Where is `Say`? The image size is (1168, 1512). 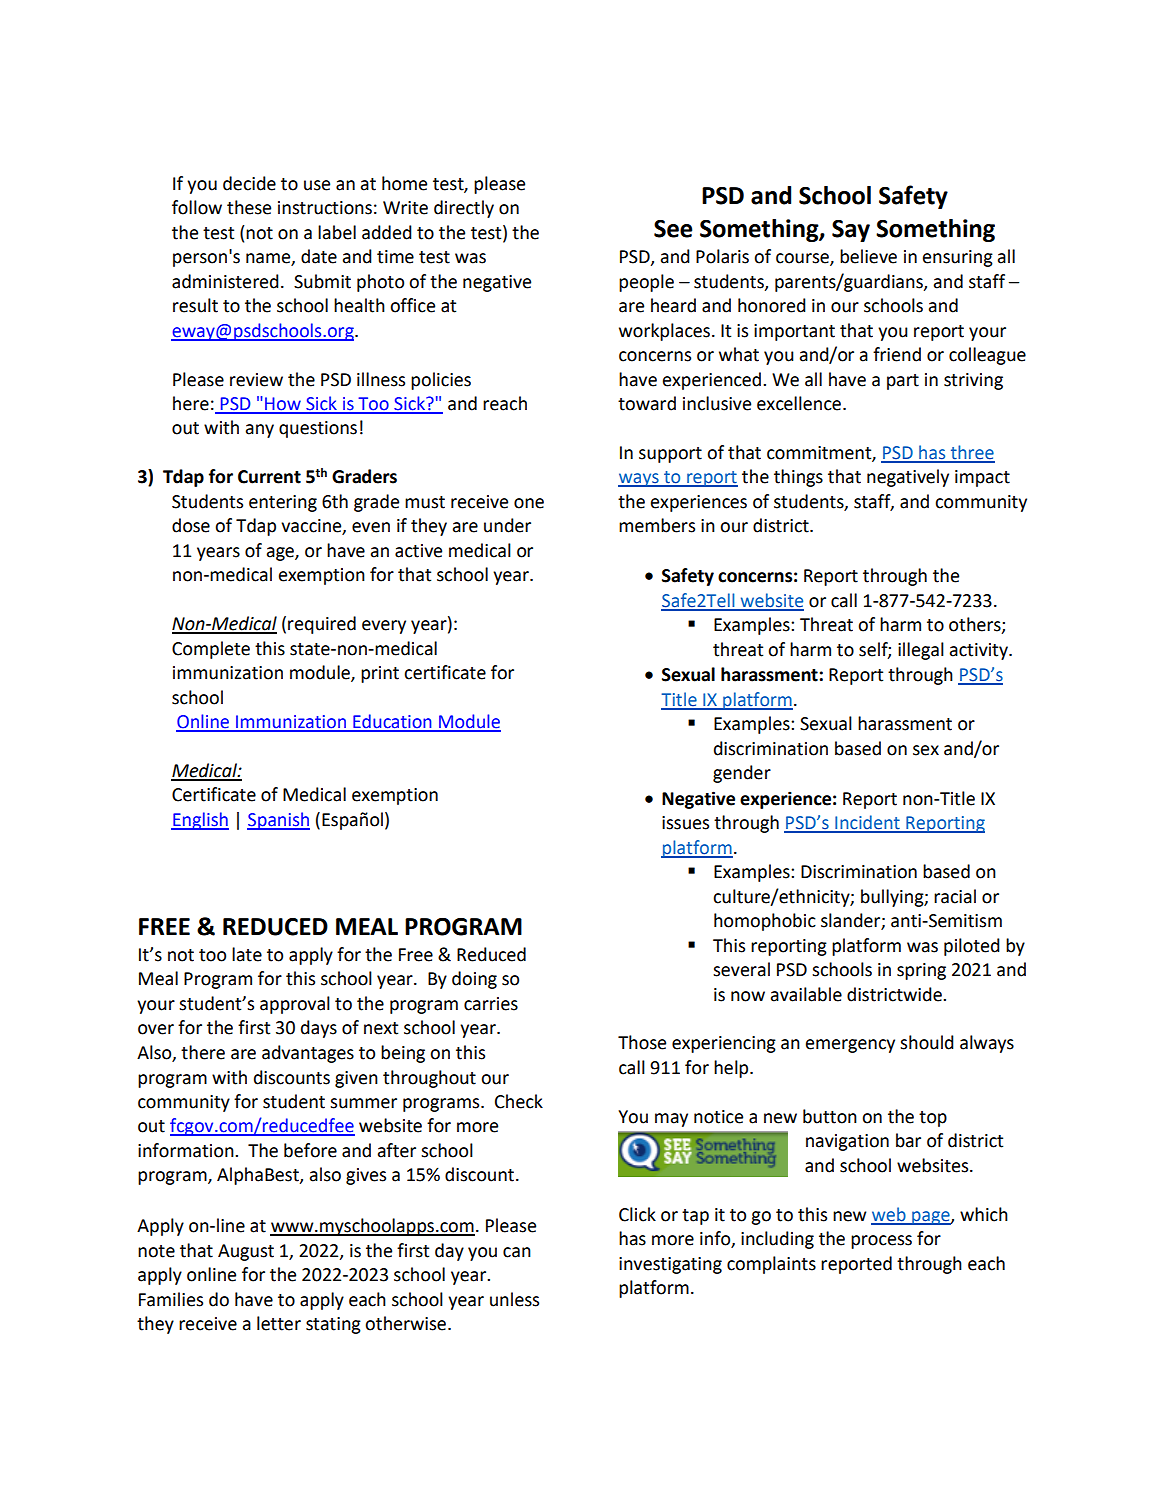 Say is located at coordinates (851, 231).
